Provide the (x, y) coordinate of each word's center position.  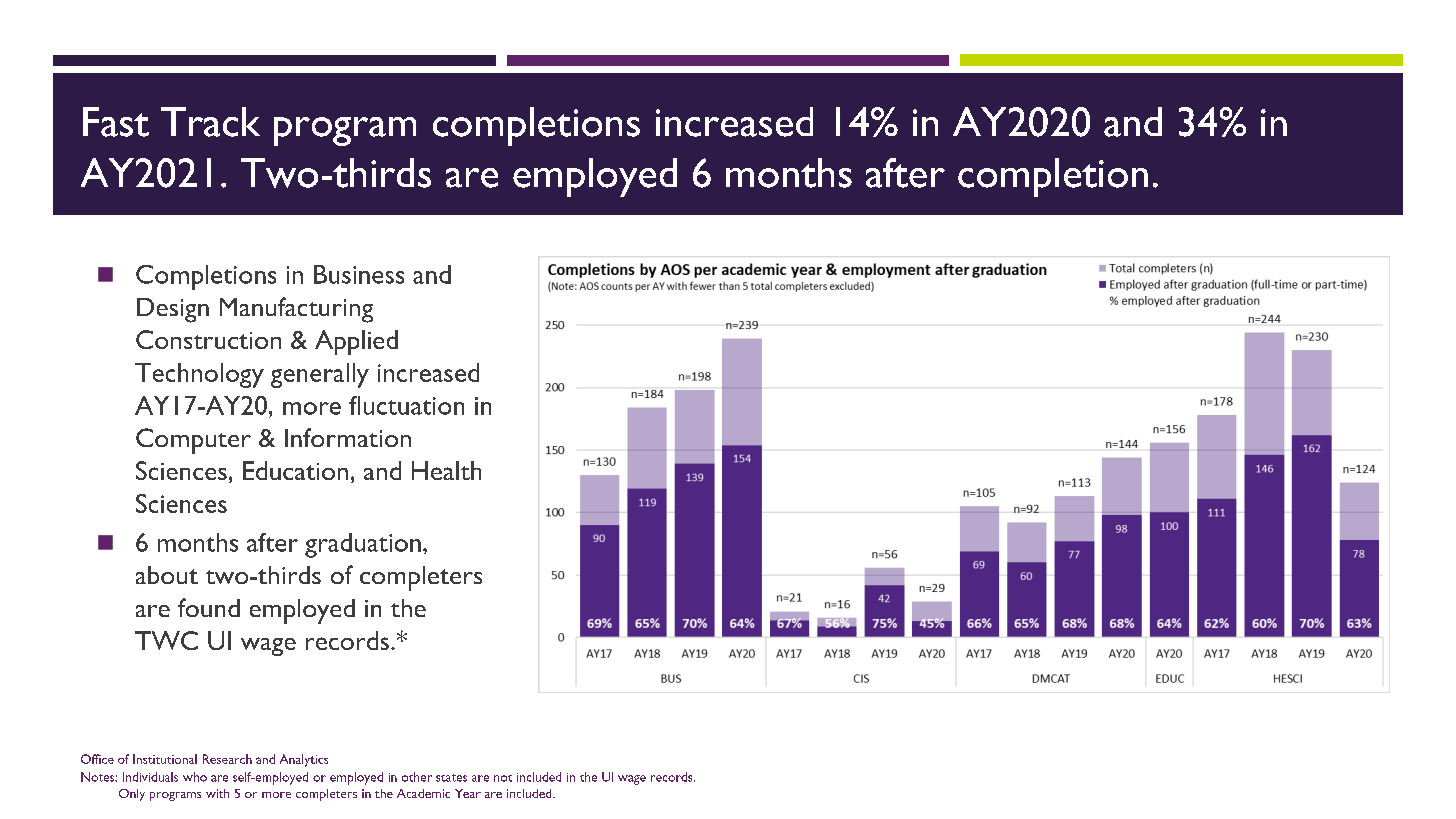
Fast (116, 122)
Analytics (304, 760)
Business (359, 274)
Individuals (150, 777)
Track (210, 122)
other (417, 777)
